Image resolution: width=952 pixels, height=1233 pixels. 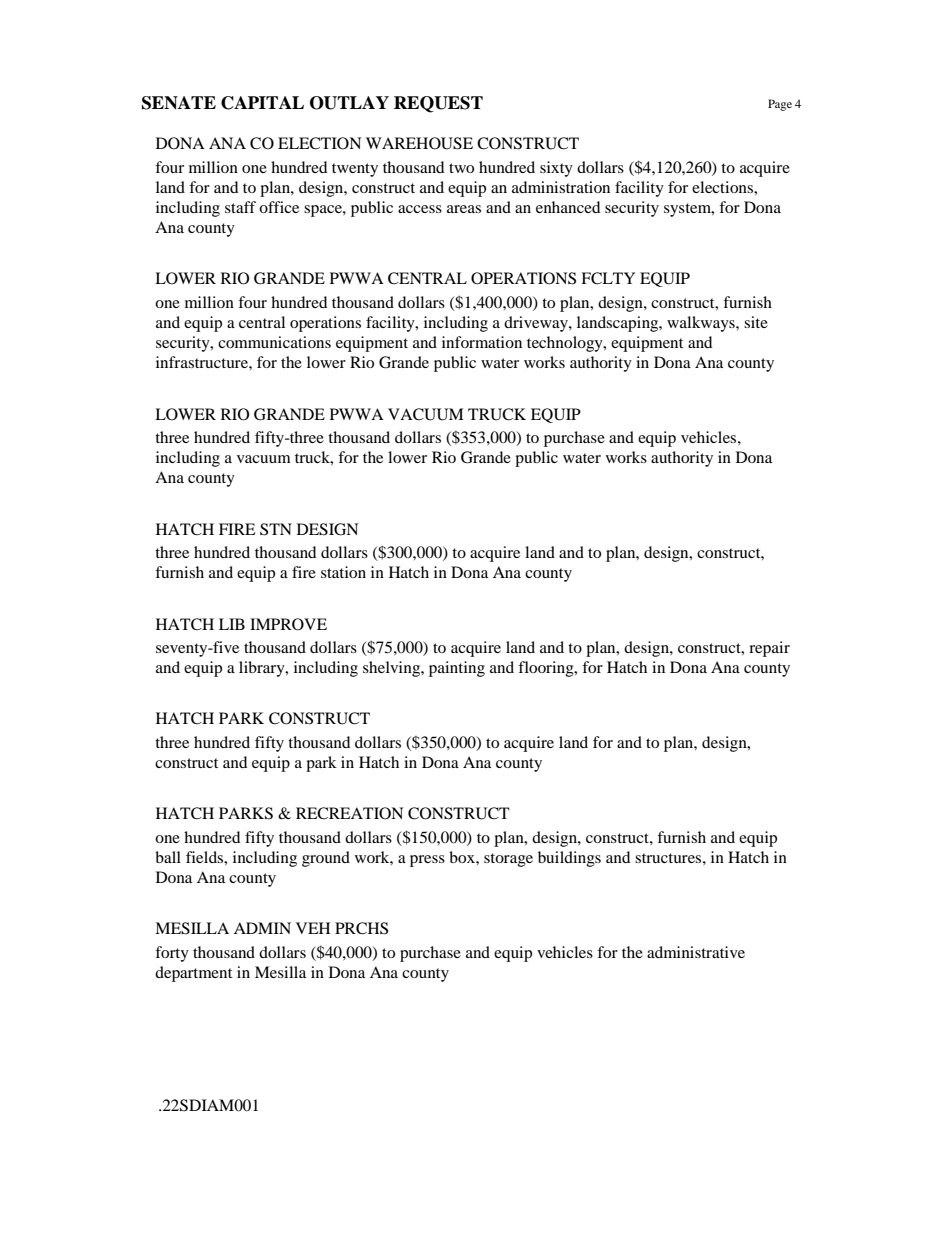 What do you see at coordinates (343, 572) in the document?
I see `station` at bounding box center [343, 572].
